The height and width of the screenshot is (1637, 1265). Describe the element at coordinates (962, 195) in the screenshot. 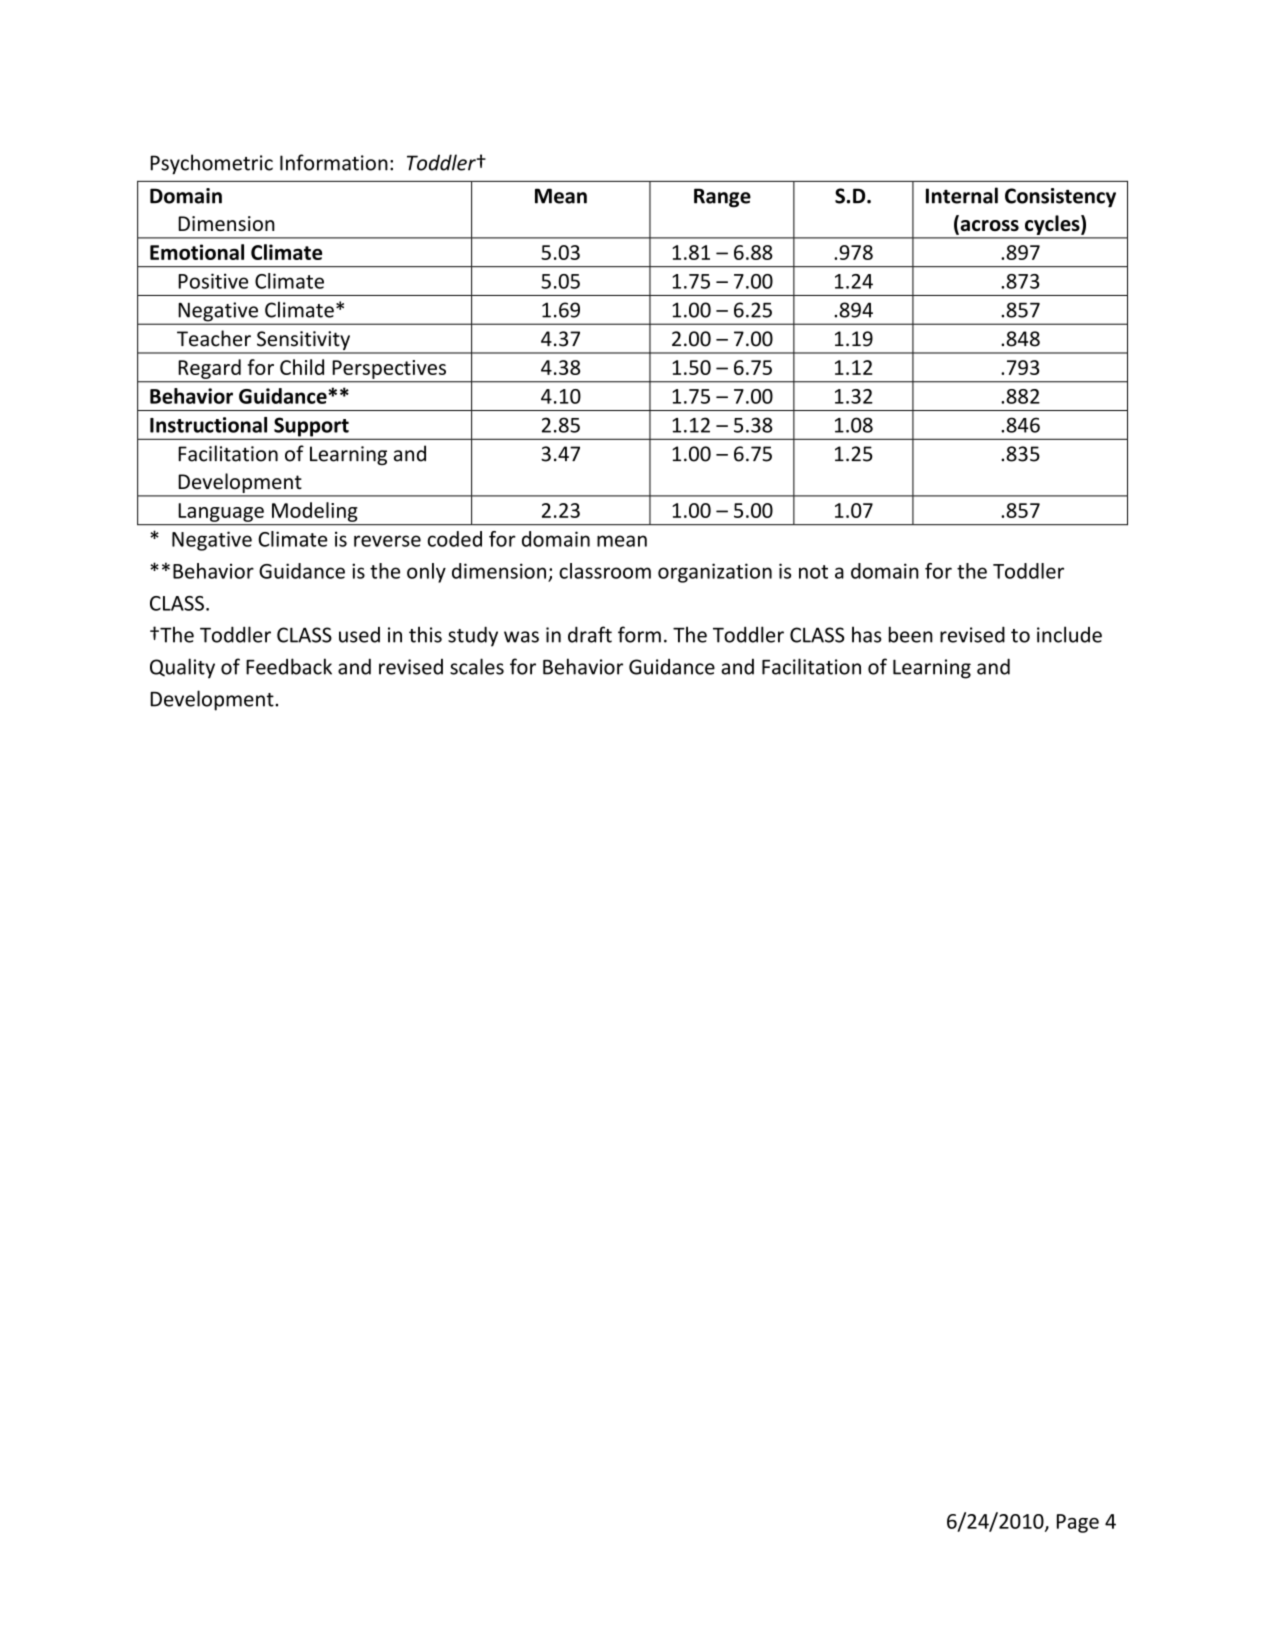

I see `Internal` at that location.
